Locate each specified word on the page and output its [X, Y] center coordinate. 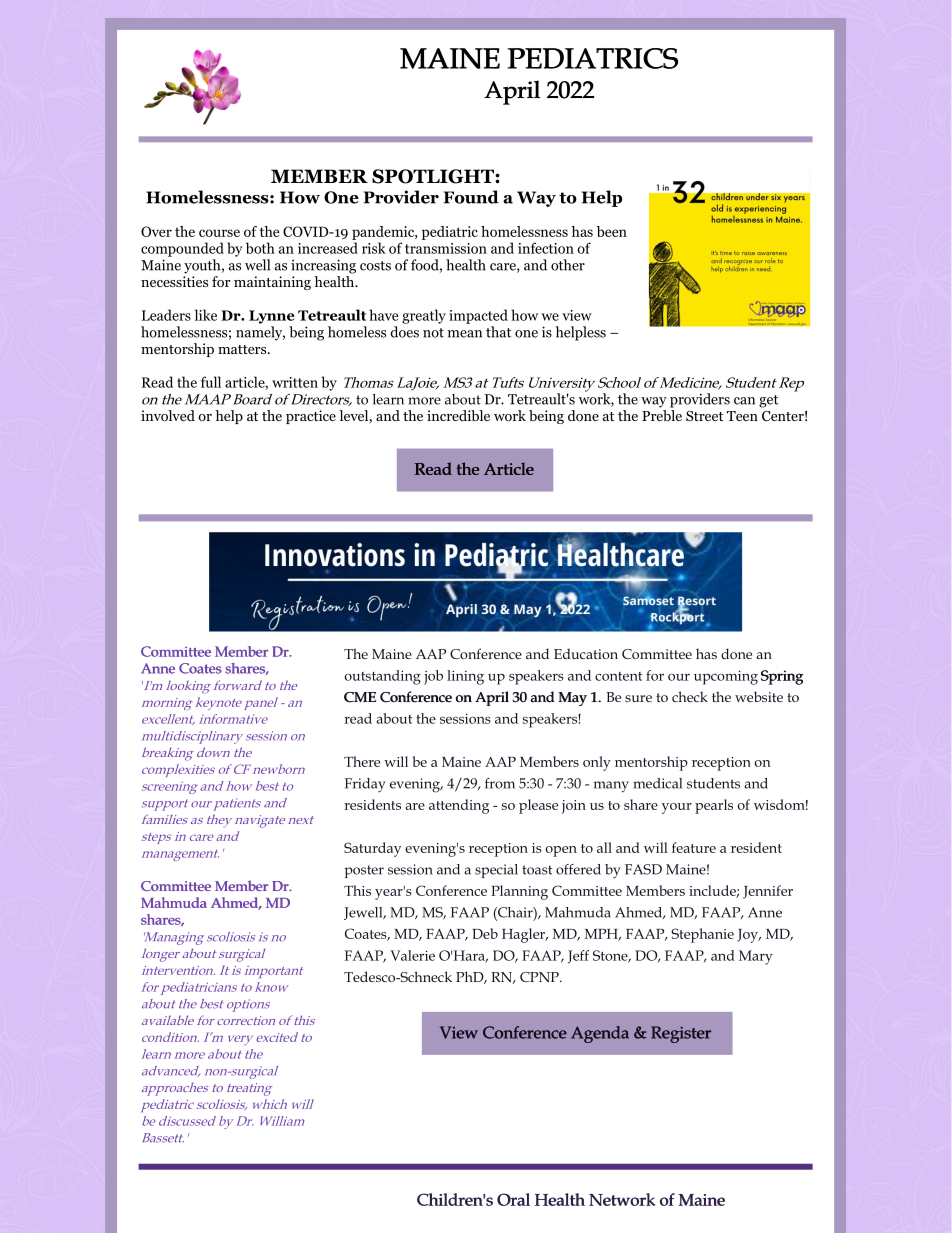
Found [471, 197]
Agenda [600, 1034]
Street [704, 416]
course [219, 233]
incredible [458, 415]
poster [364, 871]
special [496, 871]
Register [681, 1034]
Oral [513, 1199]
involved [168, 415]
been [612, 231]
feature [694, 847]
